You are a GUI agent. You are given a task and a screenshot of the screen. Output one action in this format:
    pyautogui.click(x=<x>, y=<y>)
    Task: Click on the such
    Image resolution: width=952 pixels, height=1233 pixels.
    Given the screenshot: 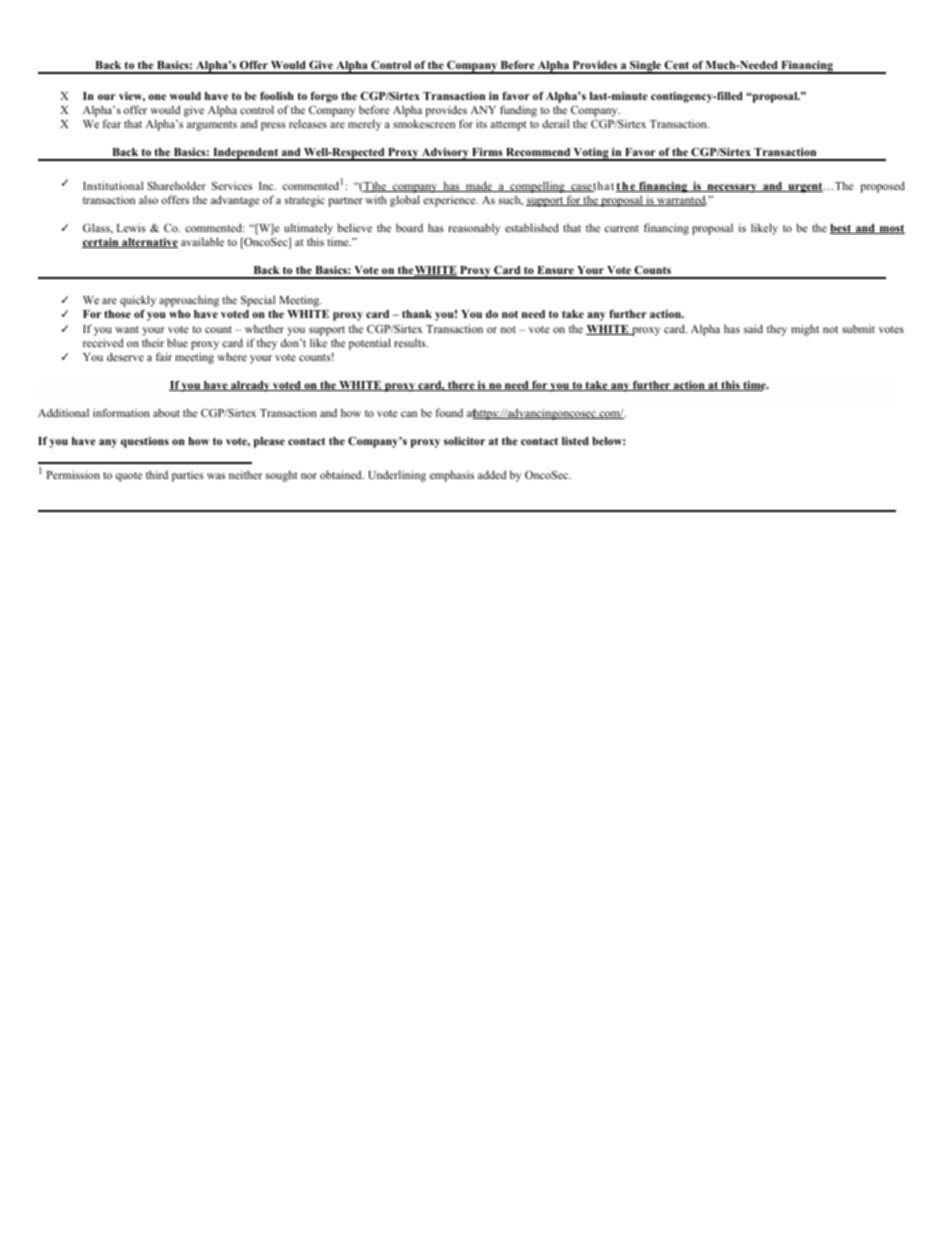 What is the action you would take?
    pyautogui.click(x=511, y=201)
